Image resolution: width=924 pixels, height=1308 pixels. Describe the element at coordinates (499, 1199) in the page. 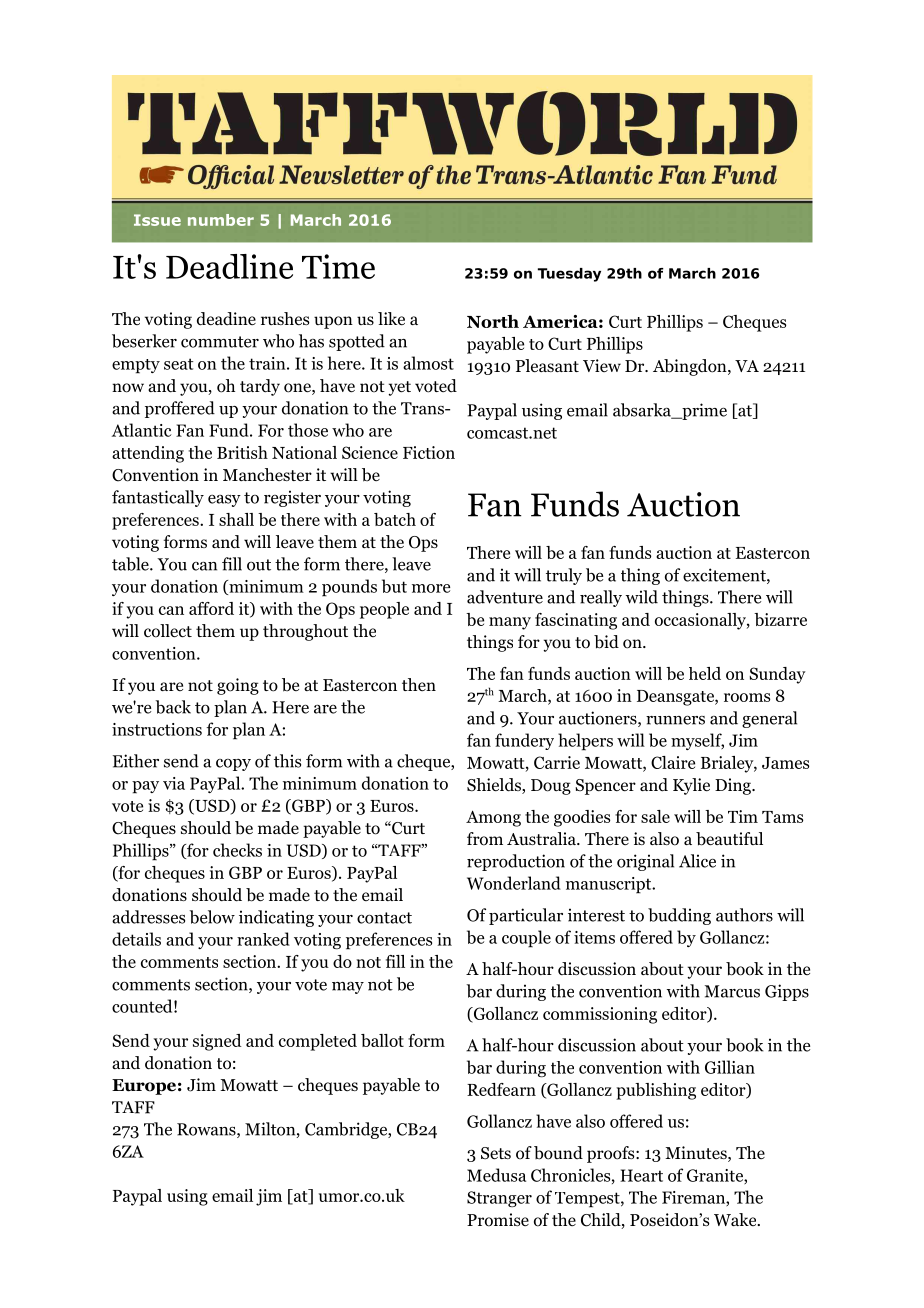

I see `Stranger` at that location.
